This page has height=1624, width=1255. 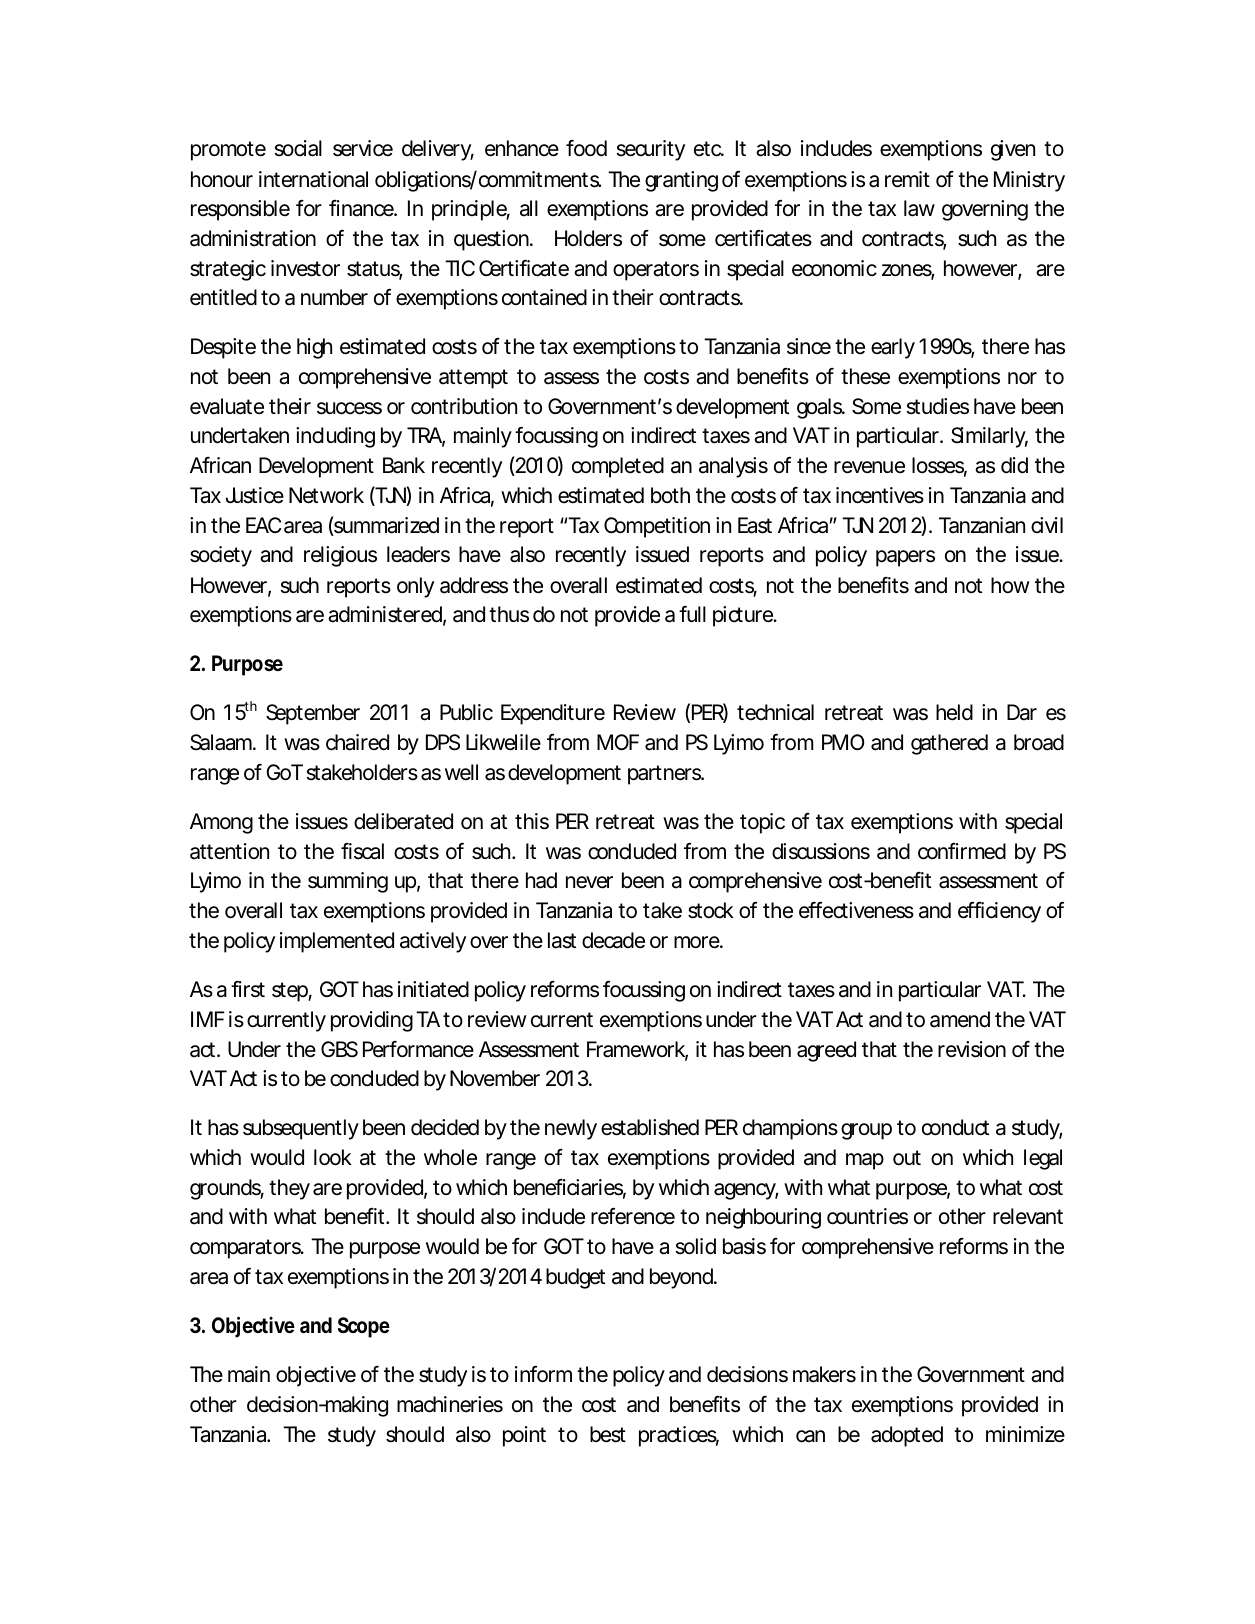 What do you see at coordinates (364, 1327) in the page?
I see `Scope` at bounding box center [364, 1327].
